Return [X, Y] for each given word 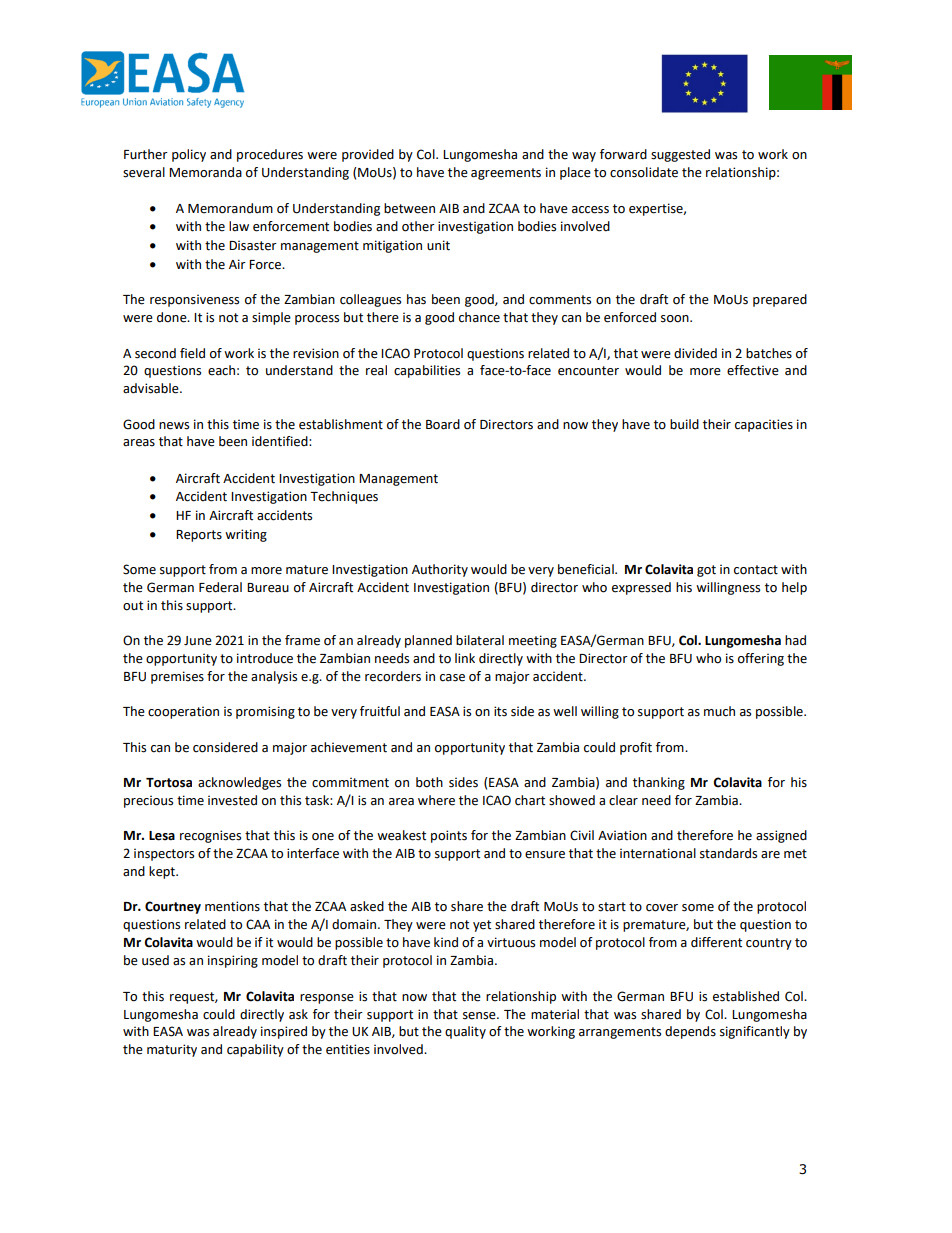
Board [443, 424]
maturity [172, 1050]
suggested [680, 155]
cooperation [183, 712]
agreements [506, 174]
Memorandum [230, 208]
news [174, 426]
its [500, 711]
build [684, 424]
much [719, 711]
